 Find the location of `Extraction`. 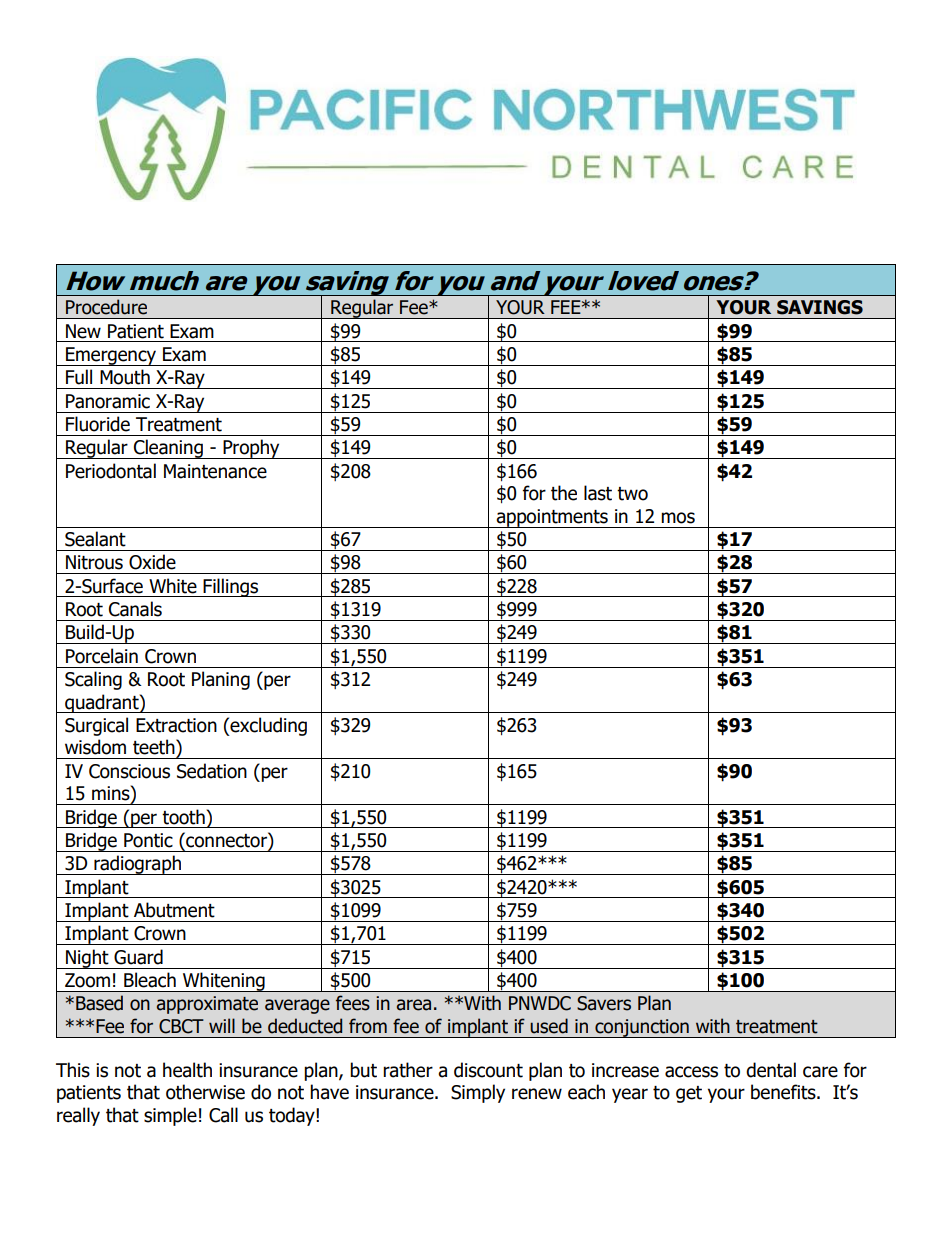

Extraction is located at coordinates (176, 725).
